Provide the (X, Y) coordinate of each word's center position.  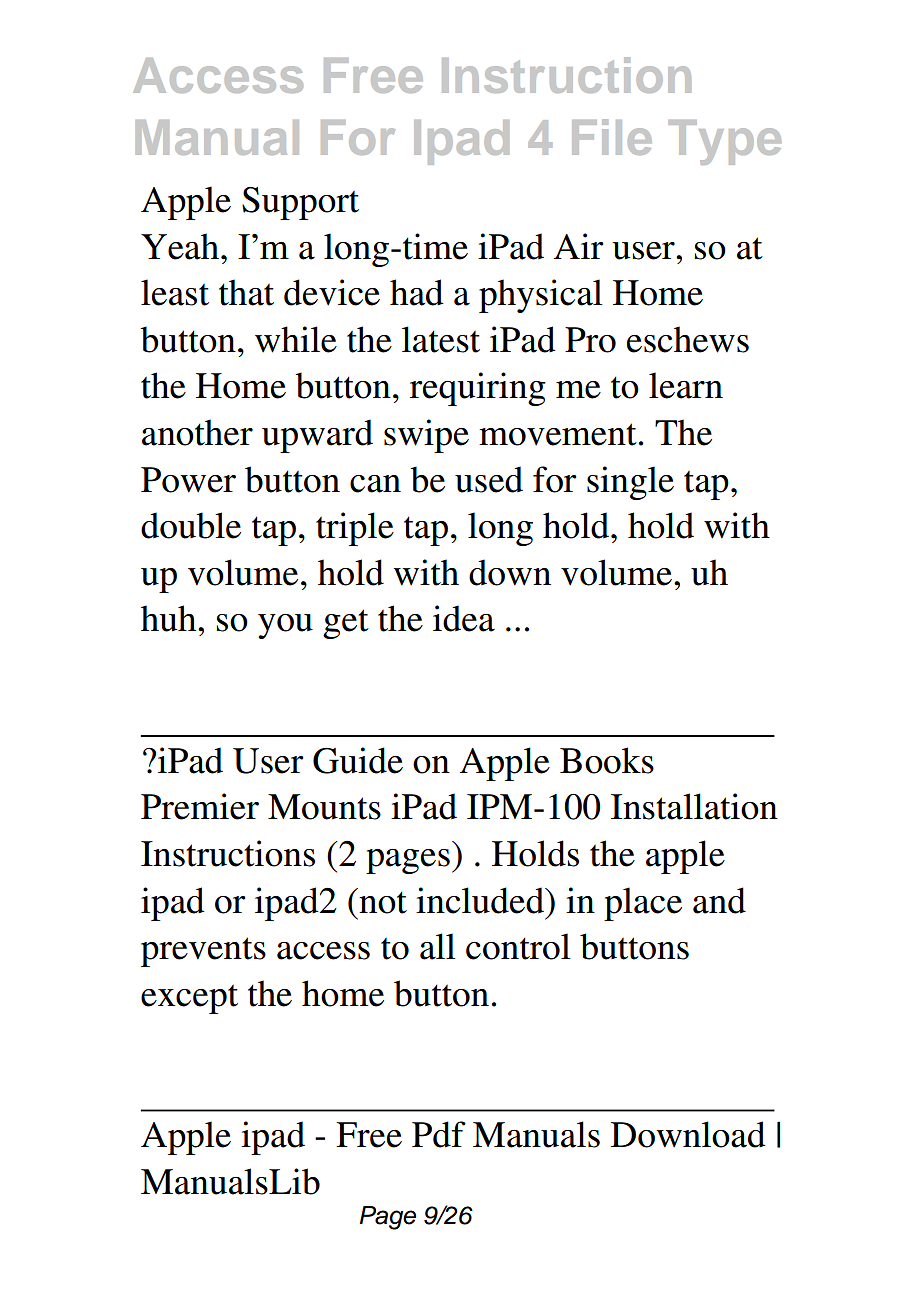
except (189, 999)
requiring (478, 389)
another (197, 432)
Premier (200, 806)
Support (300, 203)
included (481, 900)
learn (686, 385)
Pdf (439, 1134)
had (417, 292)
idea (464, 618)
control (518, 946)
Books (607, 760)
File (612, 137)
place (643, 904)
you (285, 626)
